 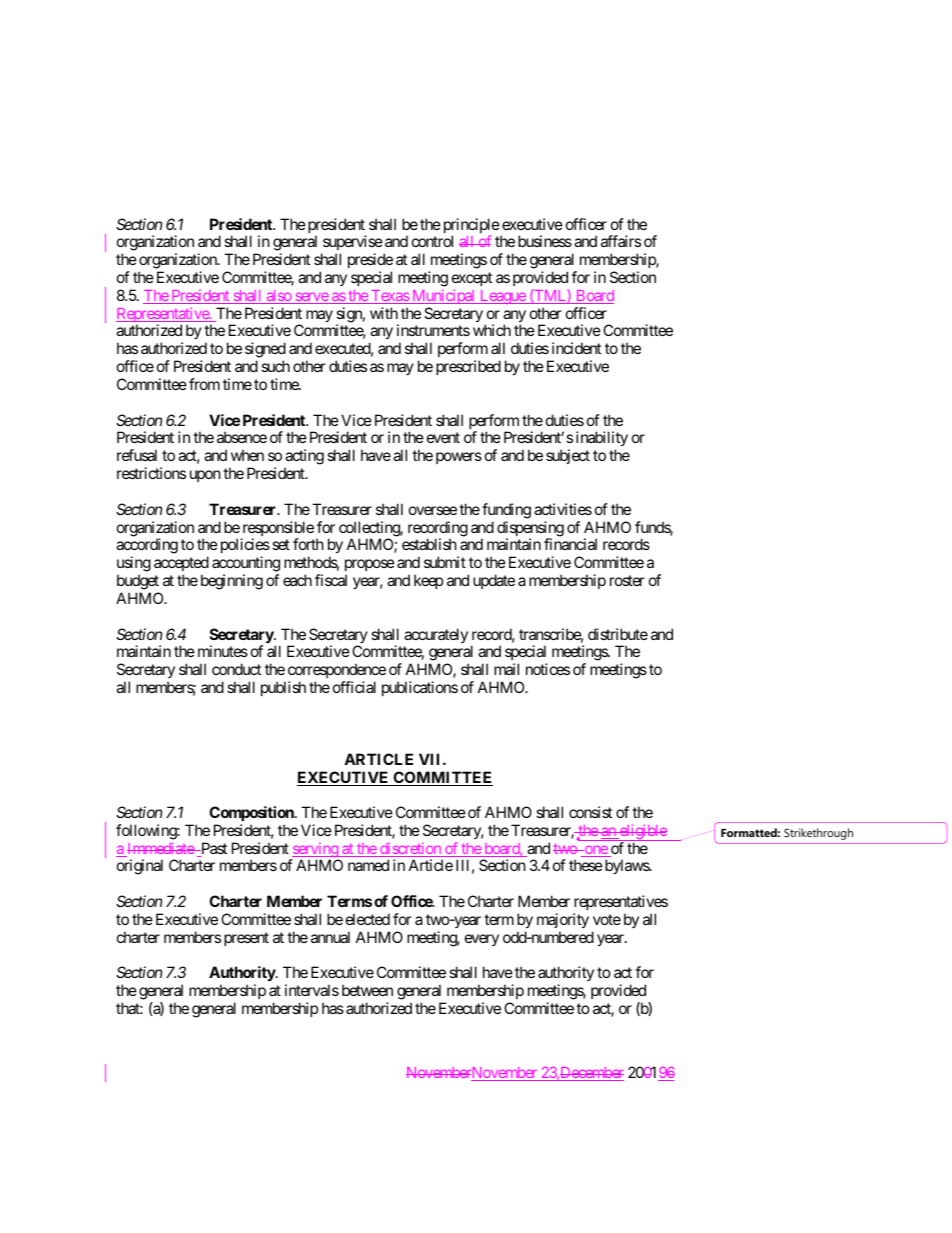 I want to click on inability, so click(x=602, y=440).
